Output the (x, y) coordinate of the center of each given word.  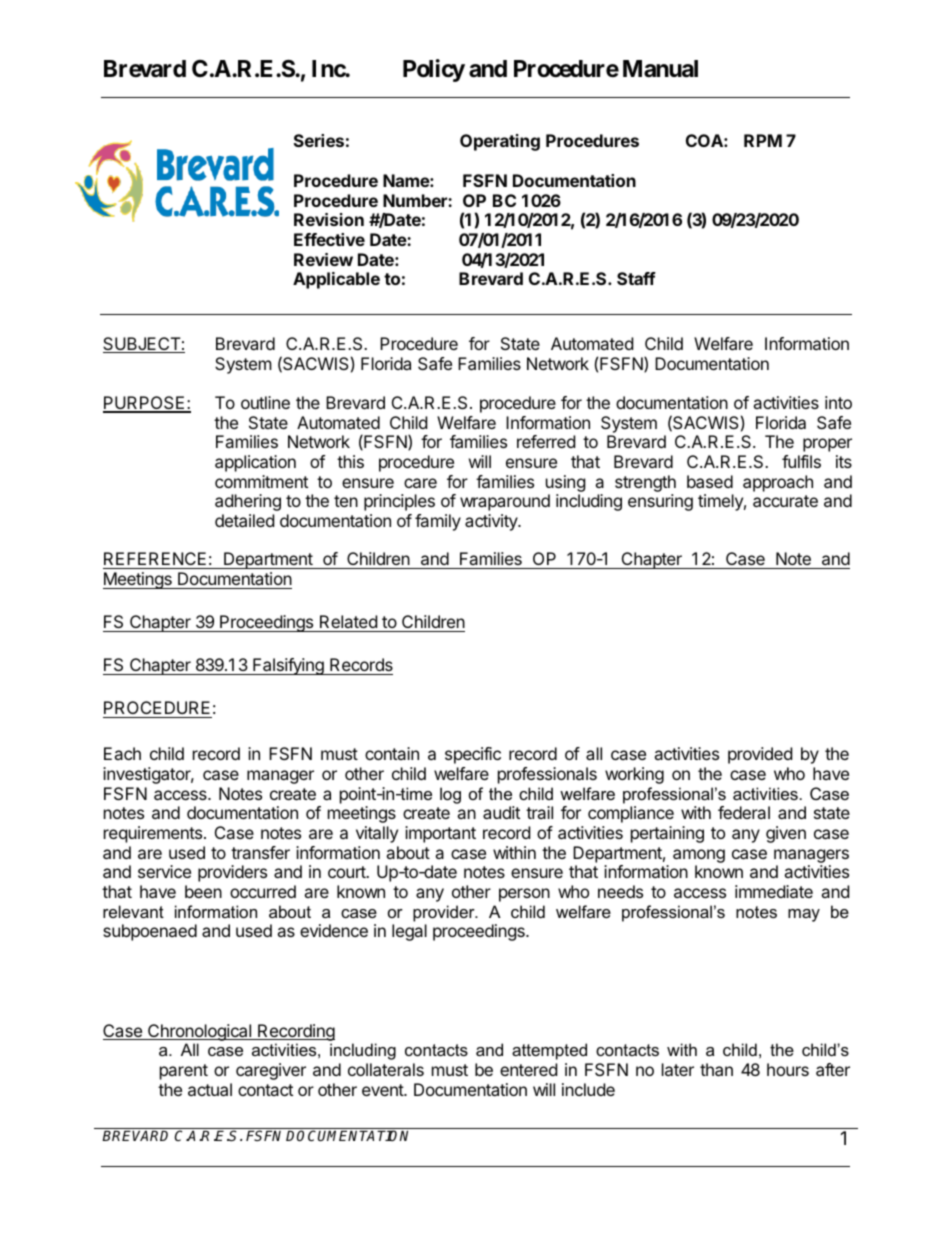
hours (788, 1069)
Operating (500, 142)
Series (319, 140)
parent (184, 1072)
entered (528, 1069)
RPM (763, 140)
